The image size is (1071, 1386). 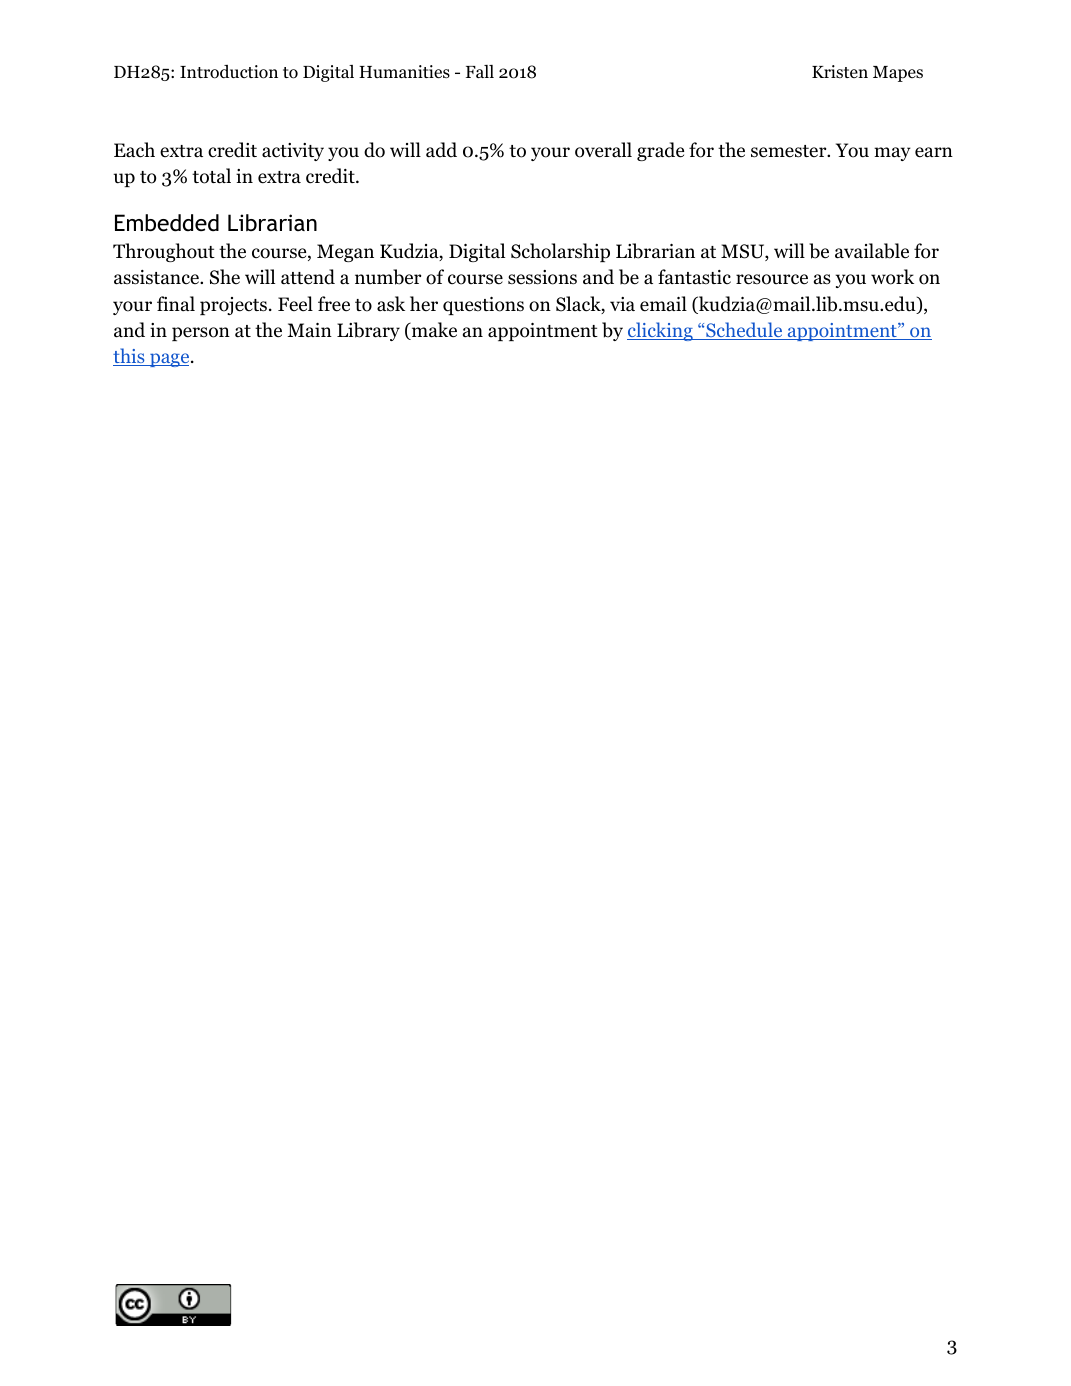 I want to click on Scholarship, so click(x=560, y=252).
